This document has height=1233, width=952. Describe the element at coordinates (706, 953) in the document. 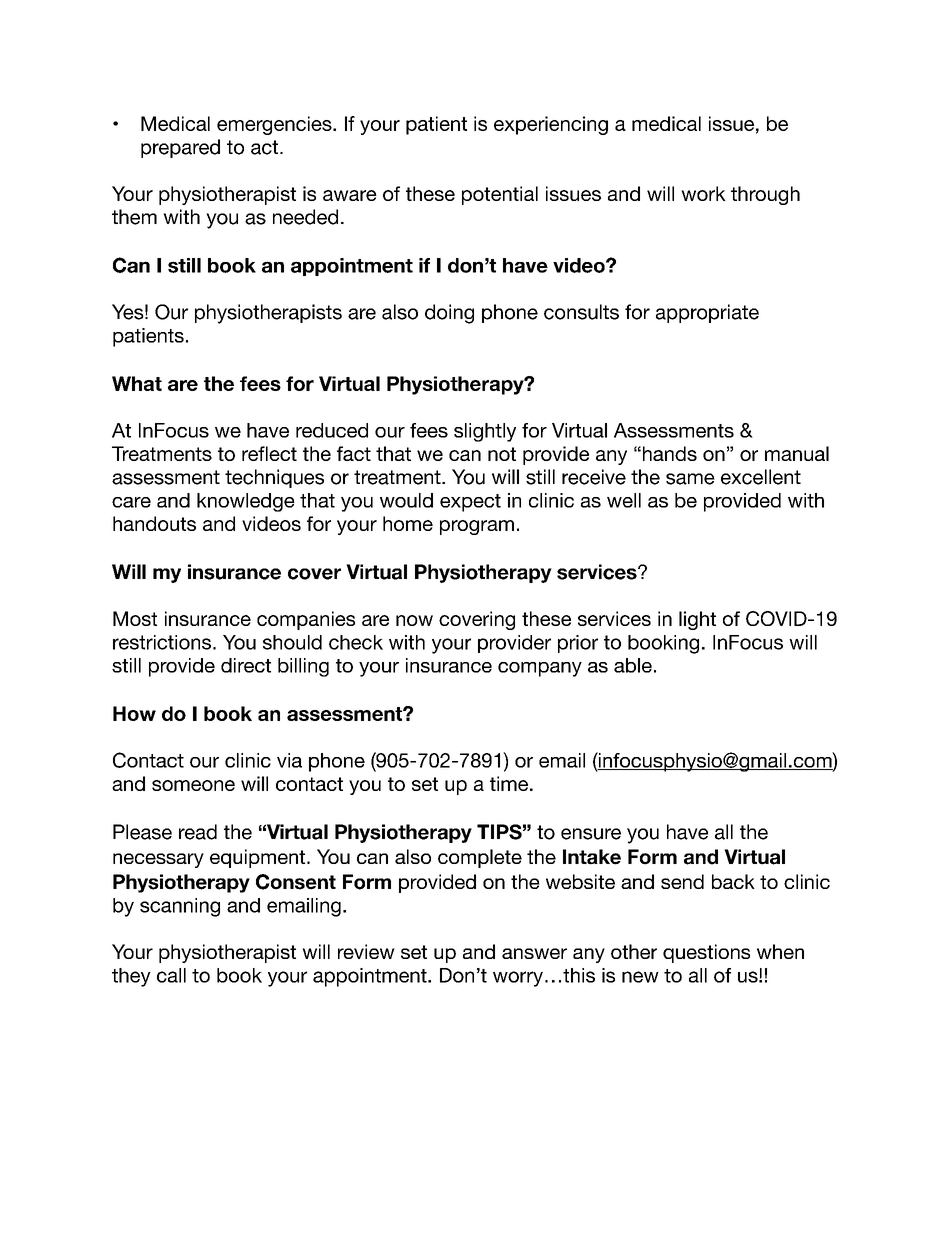

I see `questions` at that location.
